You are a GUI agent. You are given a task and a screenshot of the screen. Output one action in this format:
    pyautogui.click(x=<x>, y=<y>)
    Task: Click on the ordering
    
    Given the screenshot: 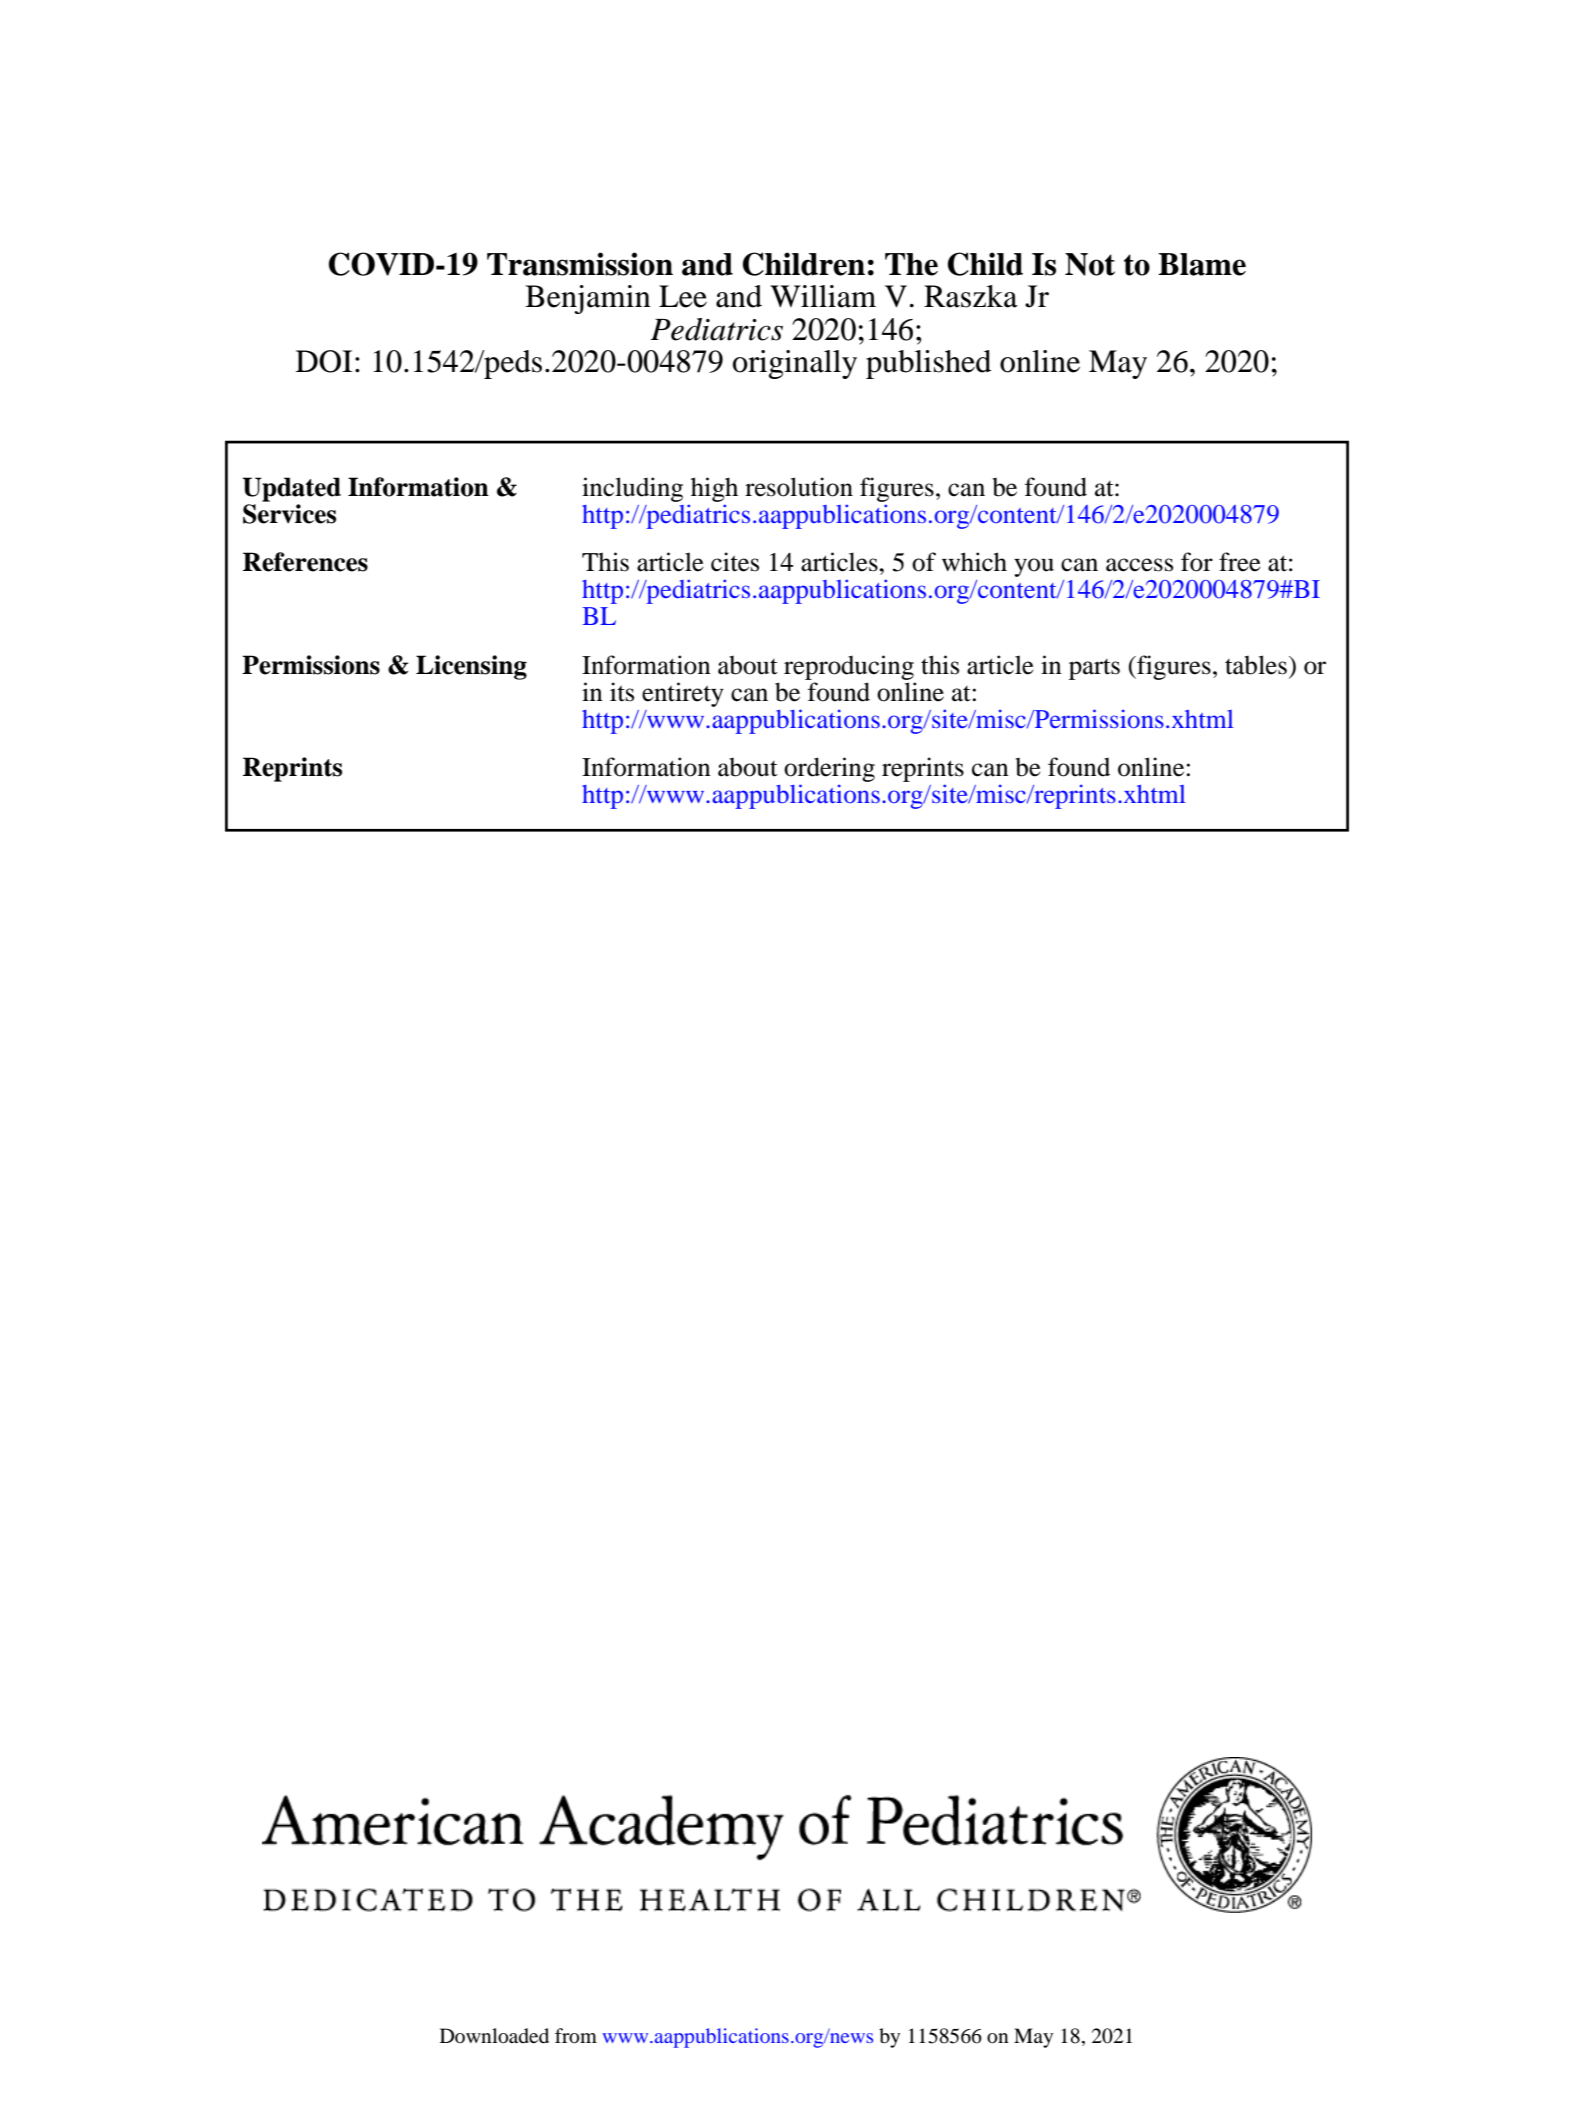 What is the action you would take?
    pyautogui.click(x=829, y=771)
